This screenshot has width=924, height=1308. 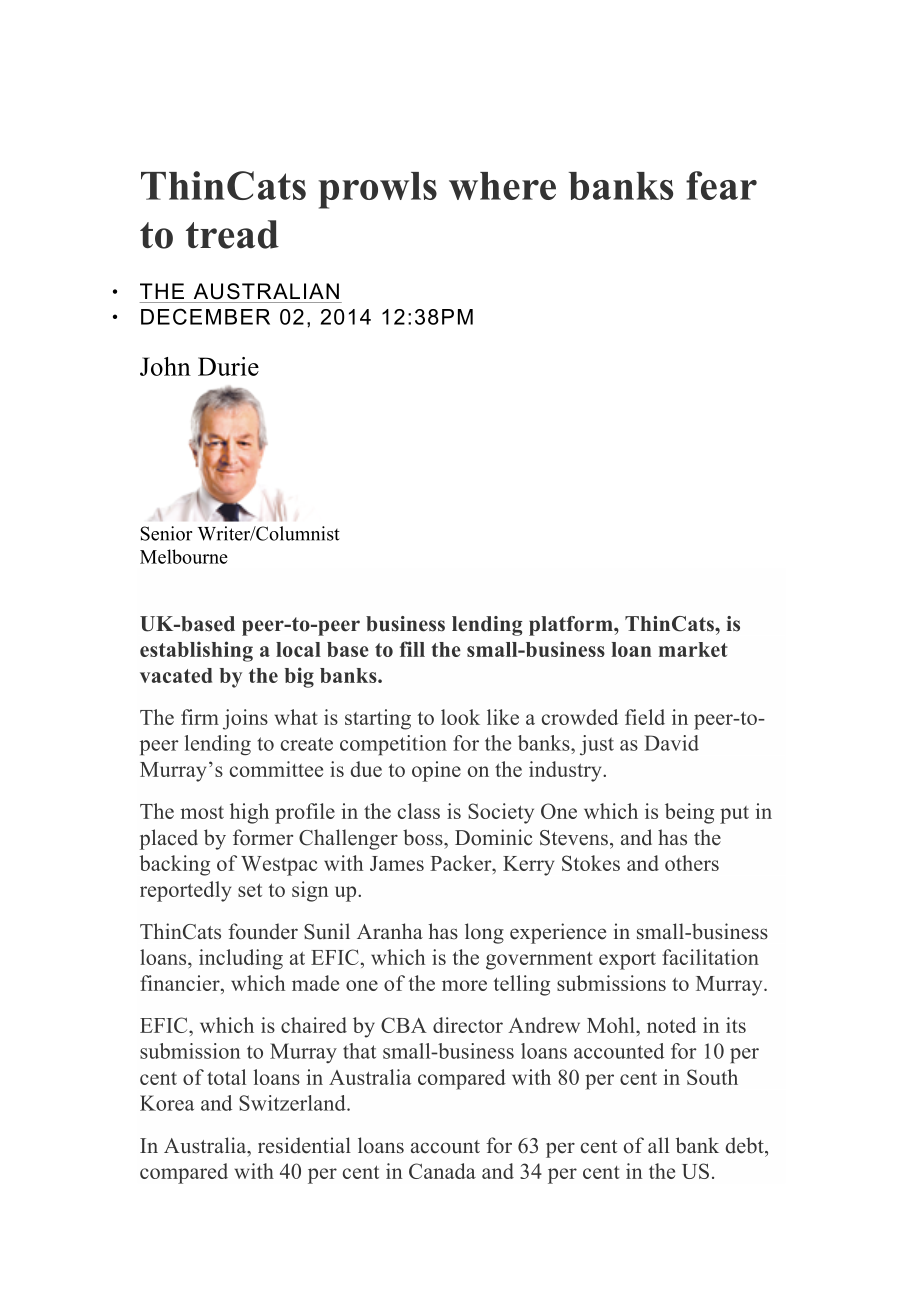 What do you see at coordinates (442, 1171) in the screenshot?
I see `Canada` at bounding box center [442, 1171].
